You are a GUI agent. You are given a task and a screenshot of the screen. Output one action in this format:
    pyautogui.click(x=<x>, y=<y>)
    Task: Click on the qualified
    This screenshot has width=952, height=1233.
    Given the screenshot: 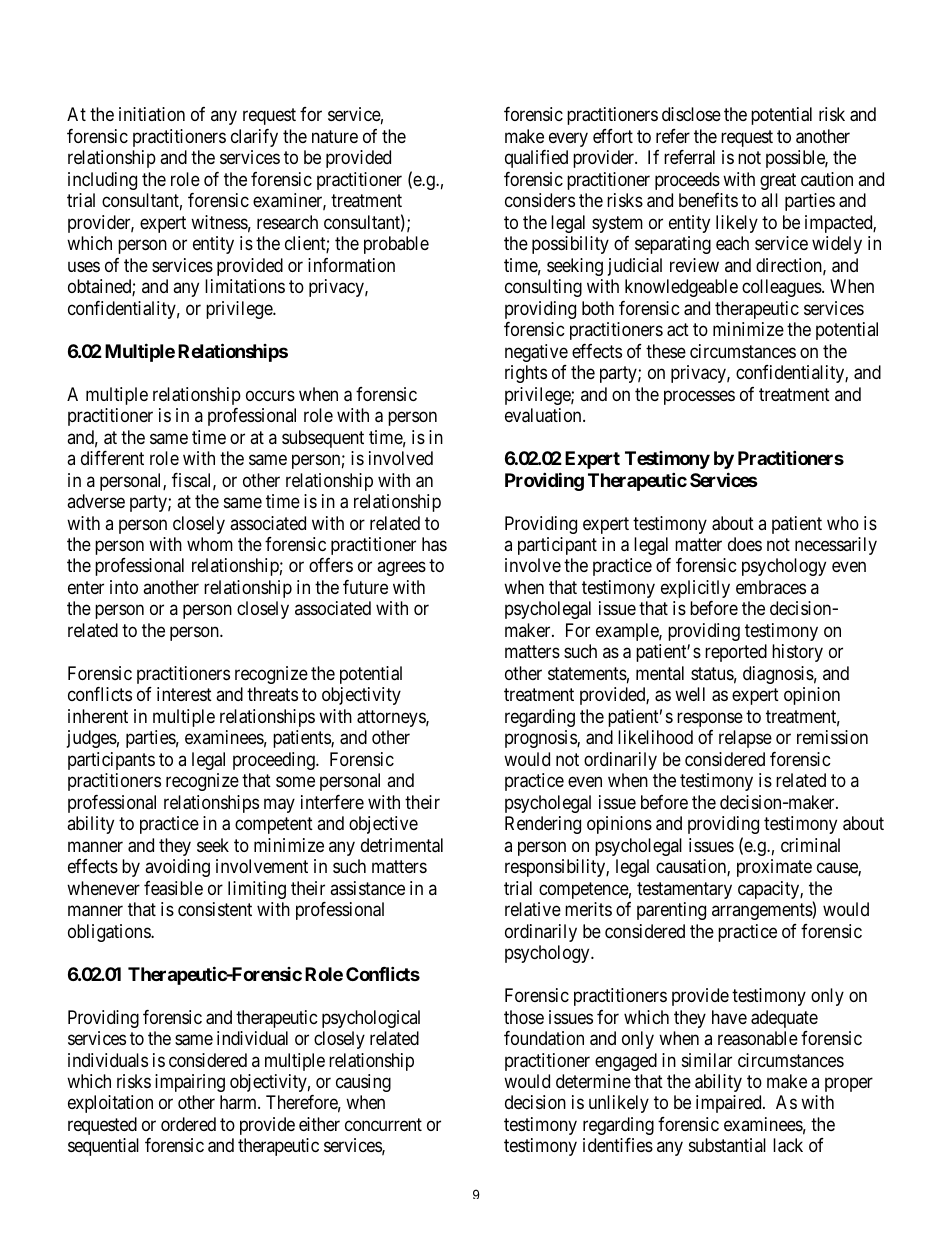 What is the action you would take?
    pyautogui.click(x=536, y=159)
